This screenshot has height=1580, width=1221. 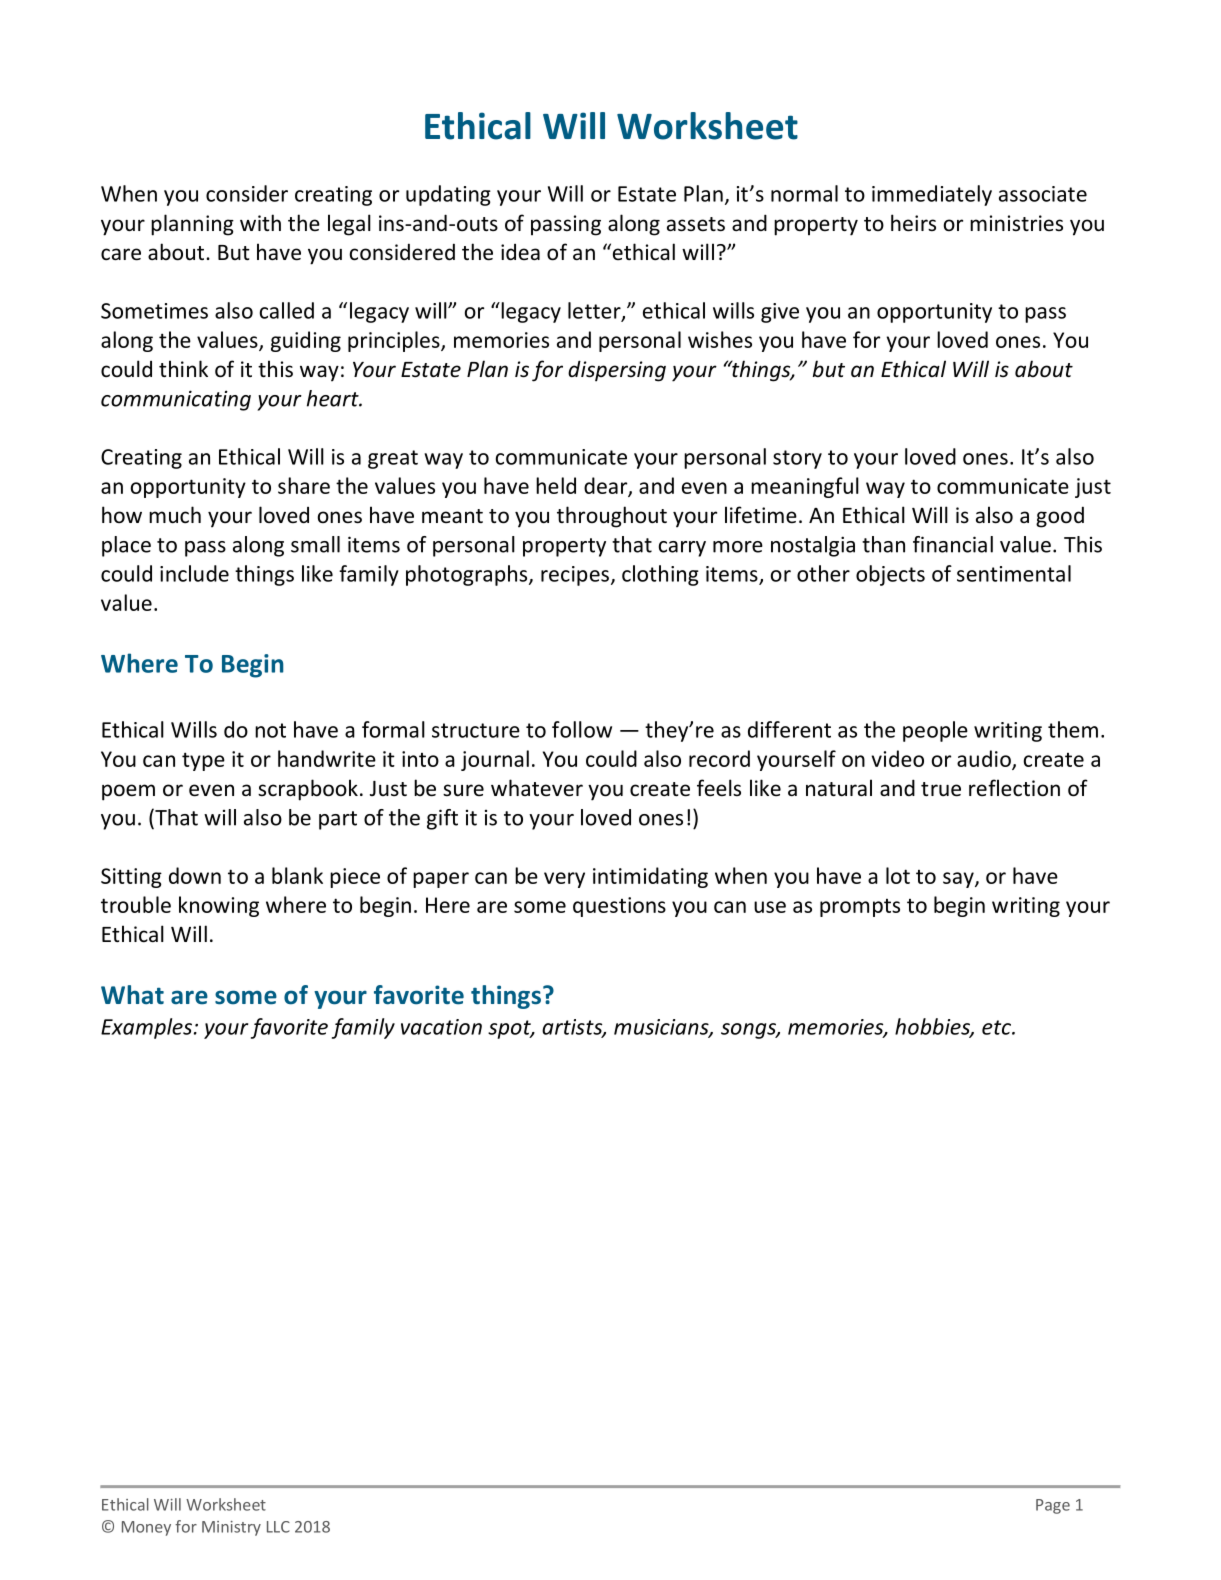 What do you see at coordinates (231, 1528) in the screenshot?
I see `Ministry` at bounding box center [231, 1528].
